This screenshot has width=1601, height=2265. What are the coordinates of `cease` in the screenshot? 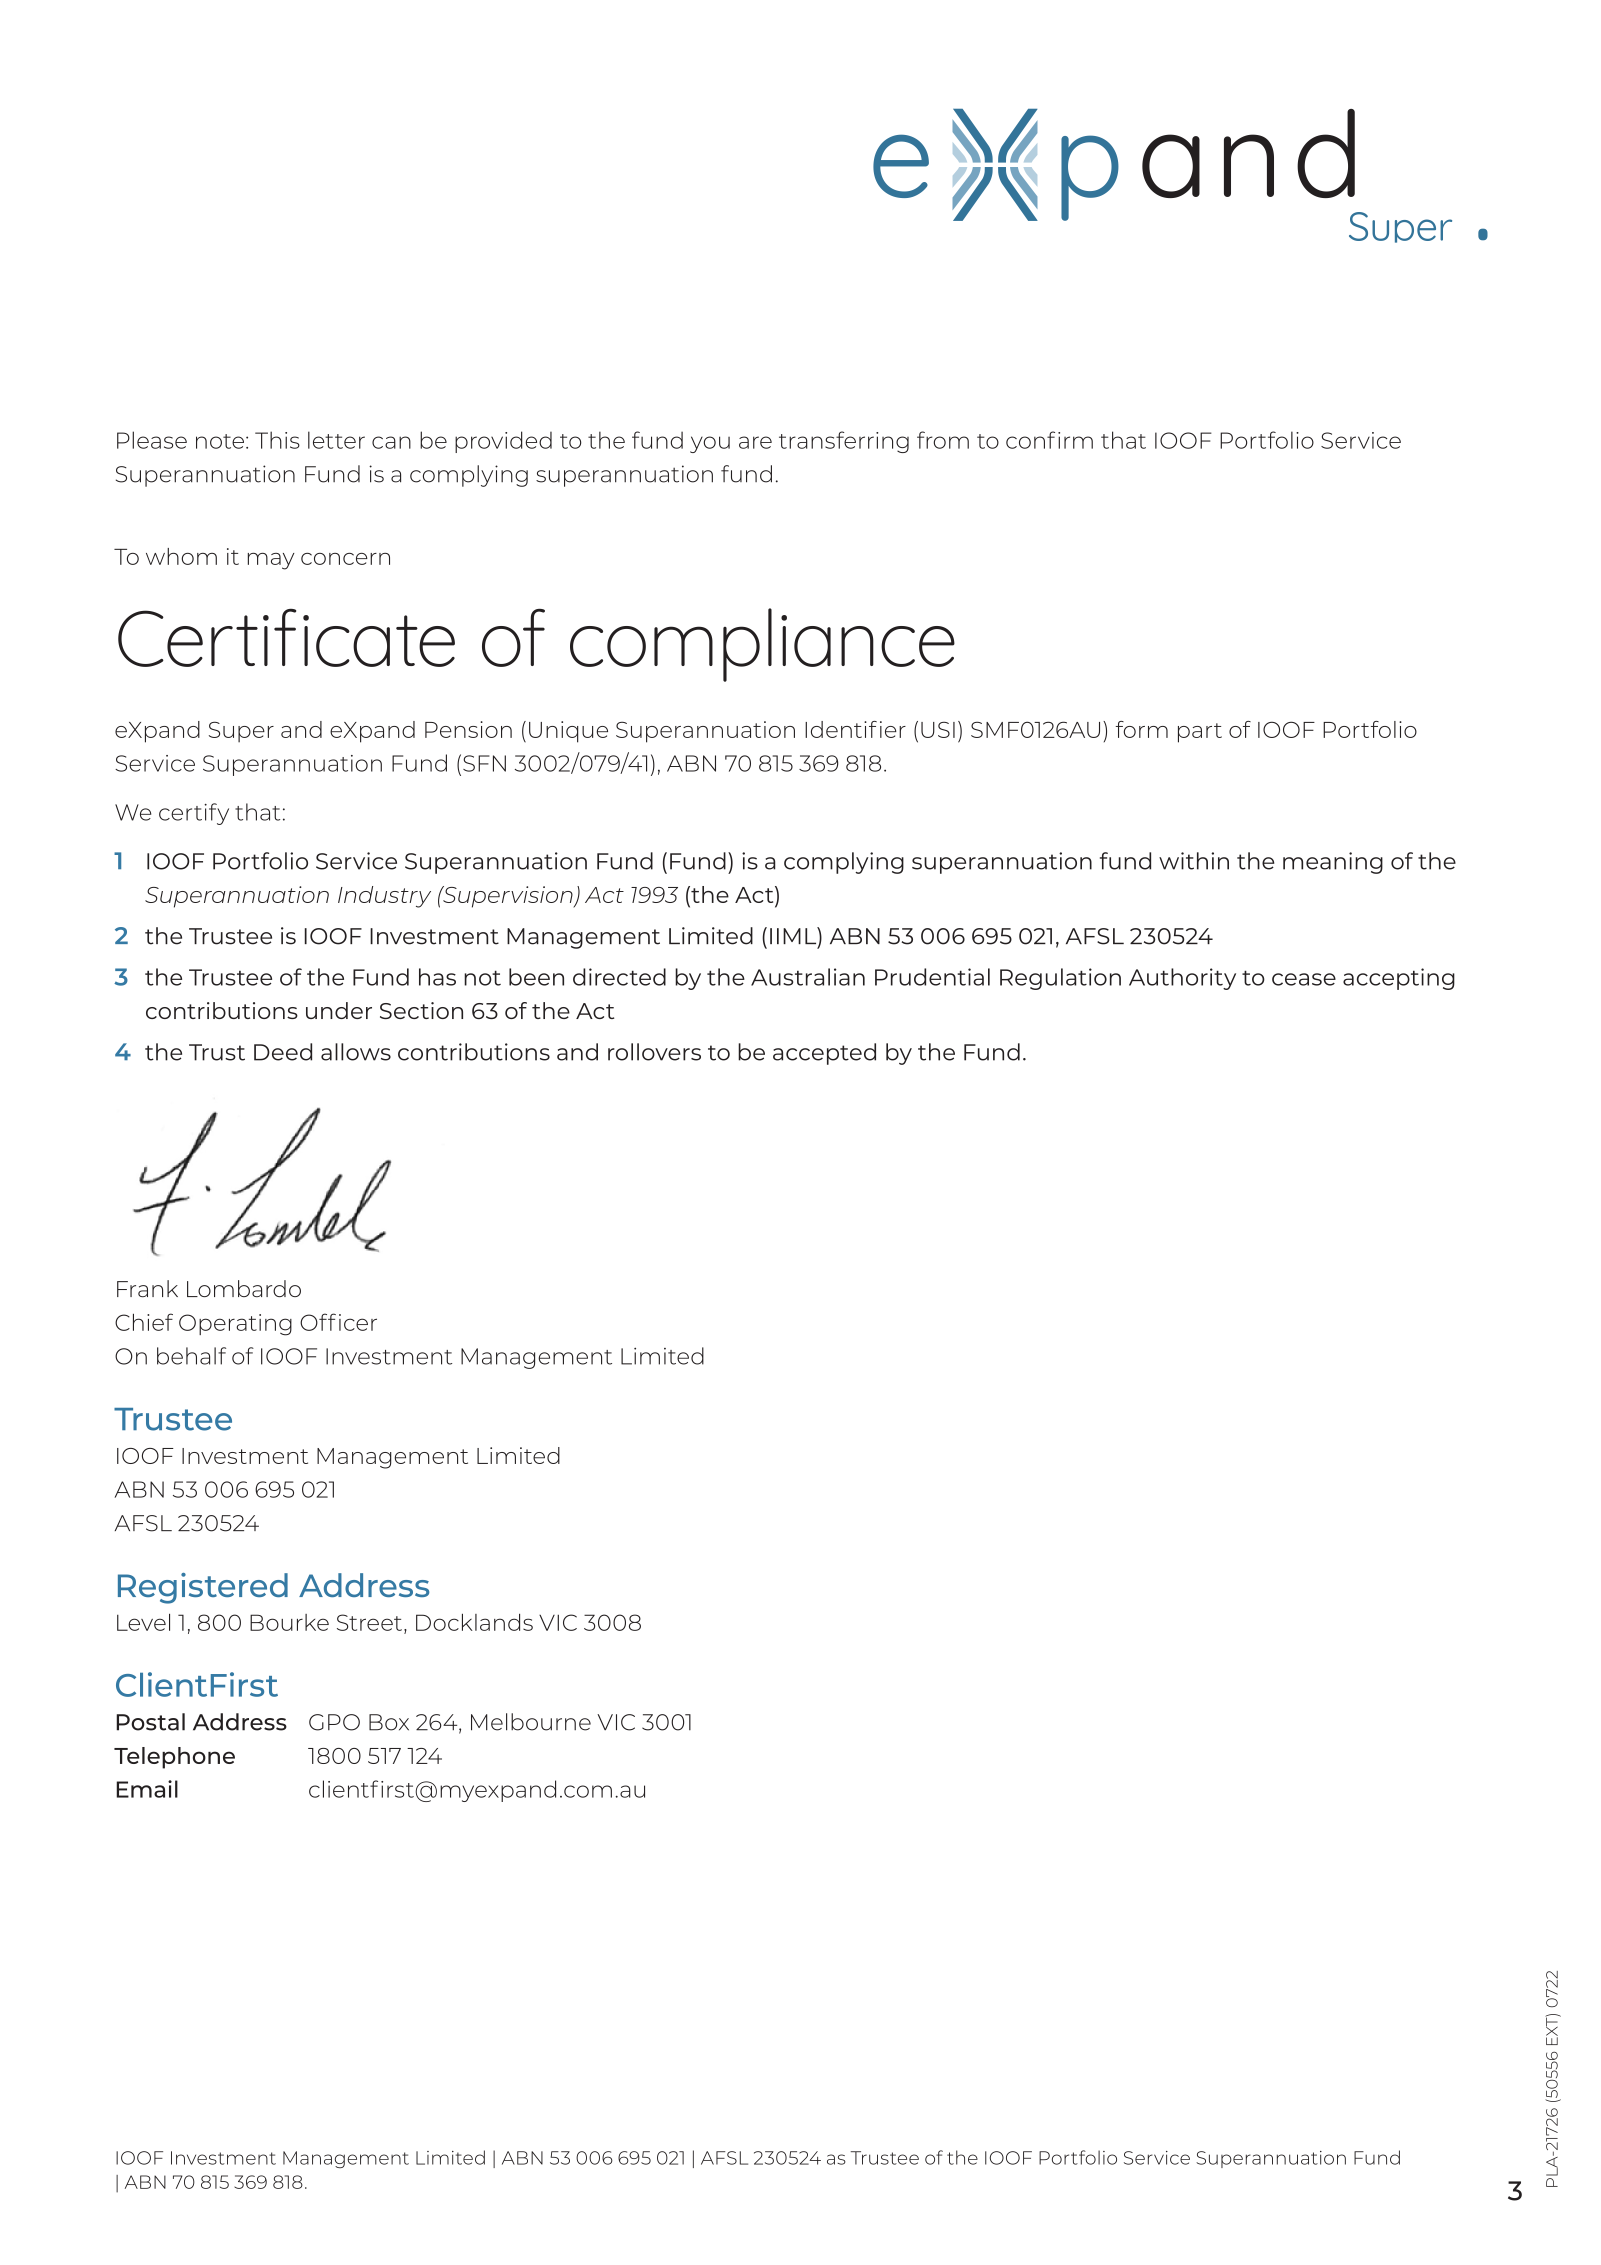 It's located at (1304, 979).
